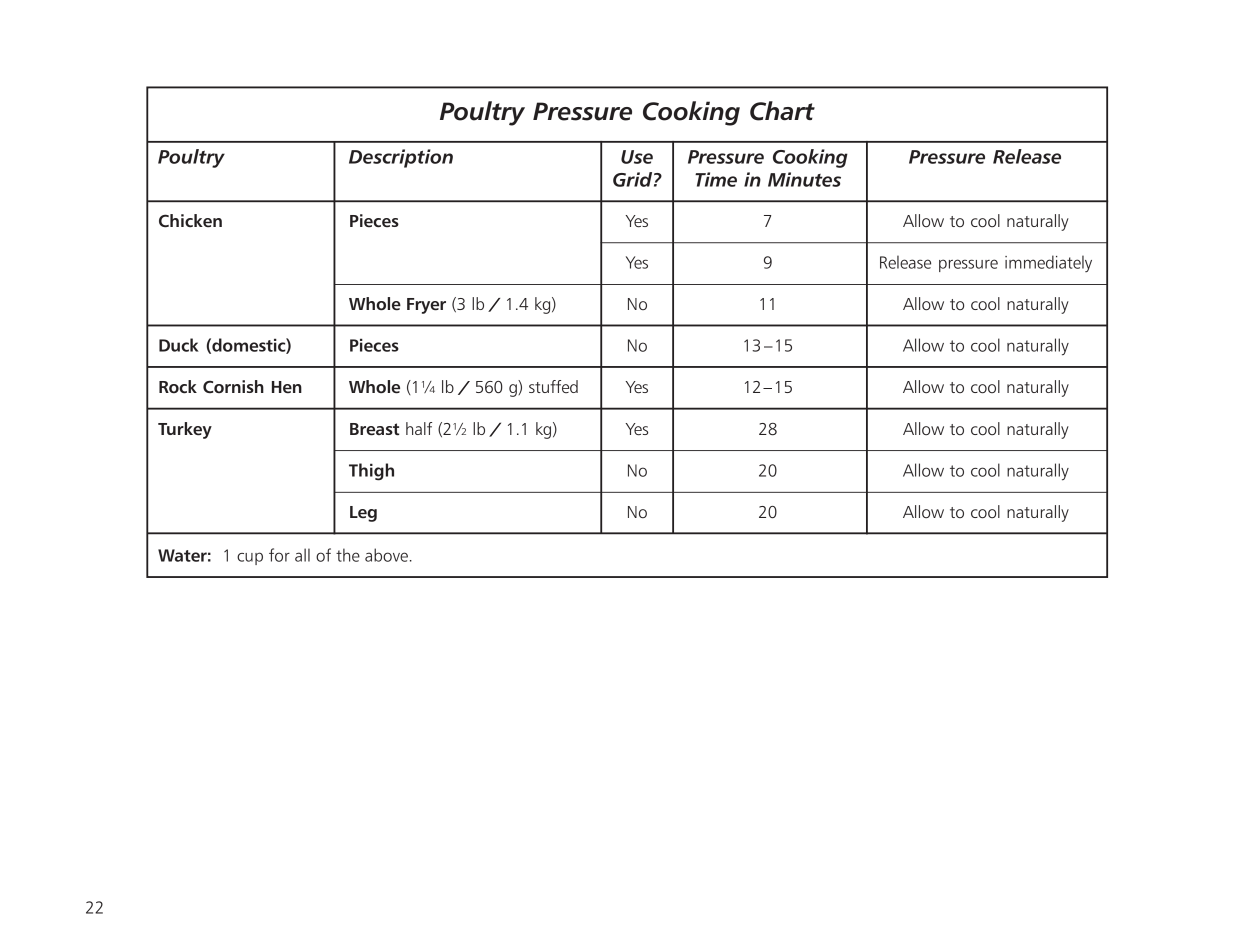 Image resolution: width=1252 pixels, height=952 pixels. I want to click on Leg, so click(363, 514).
